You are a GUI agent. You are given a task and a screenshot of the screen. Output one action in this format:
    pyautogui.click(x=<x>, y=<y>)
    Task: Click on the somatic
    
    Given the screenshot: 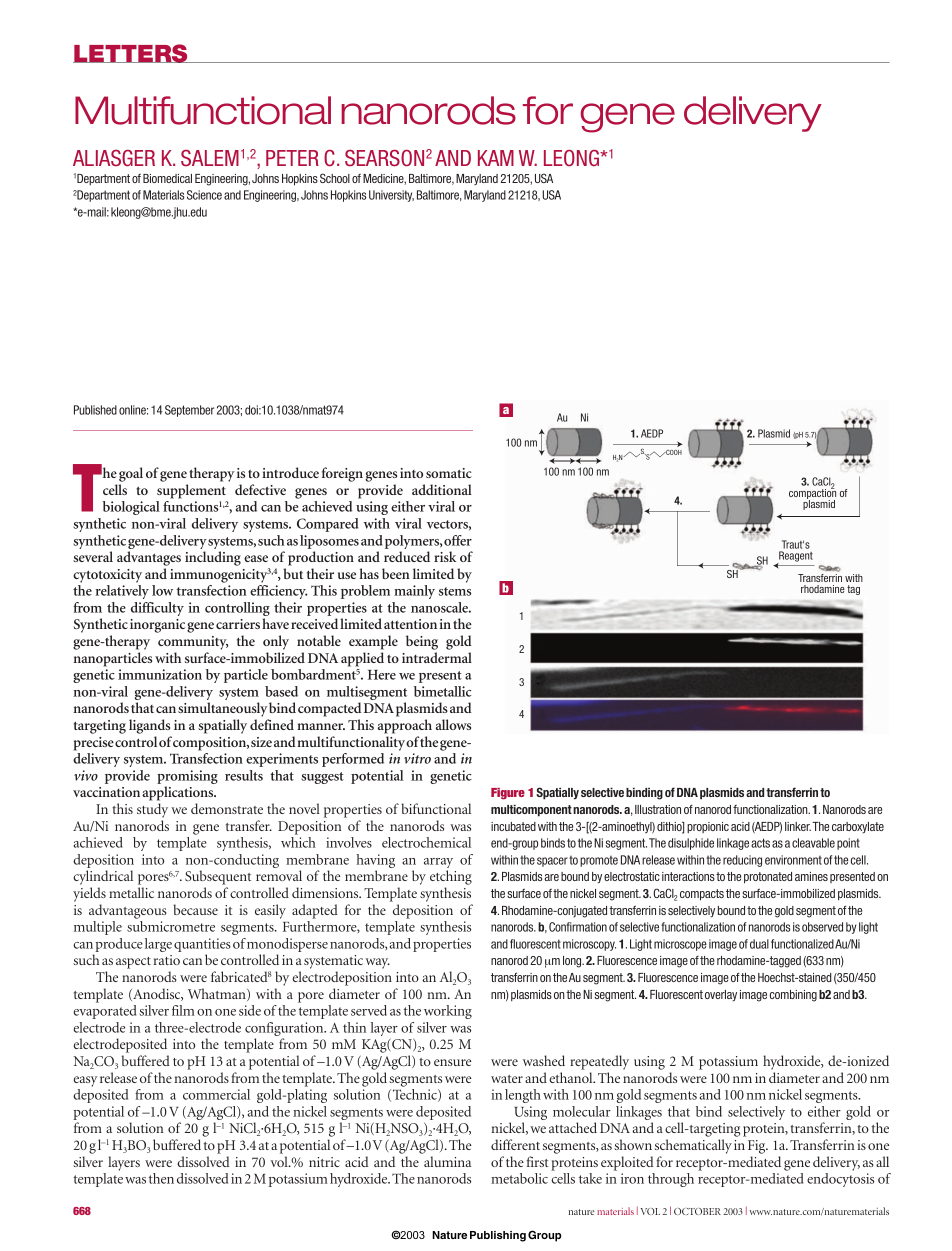 What is the action you would take?
    pyautogui.click(x=449, y=473)
